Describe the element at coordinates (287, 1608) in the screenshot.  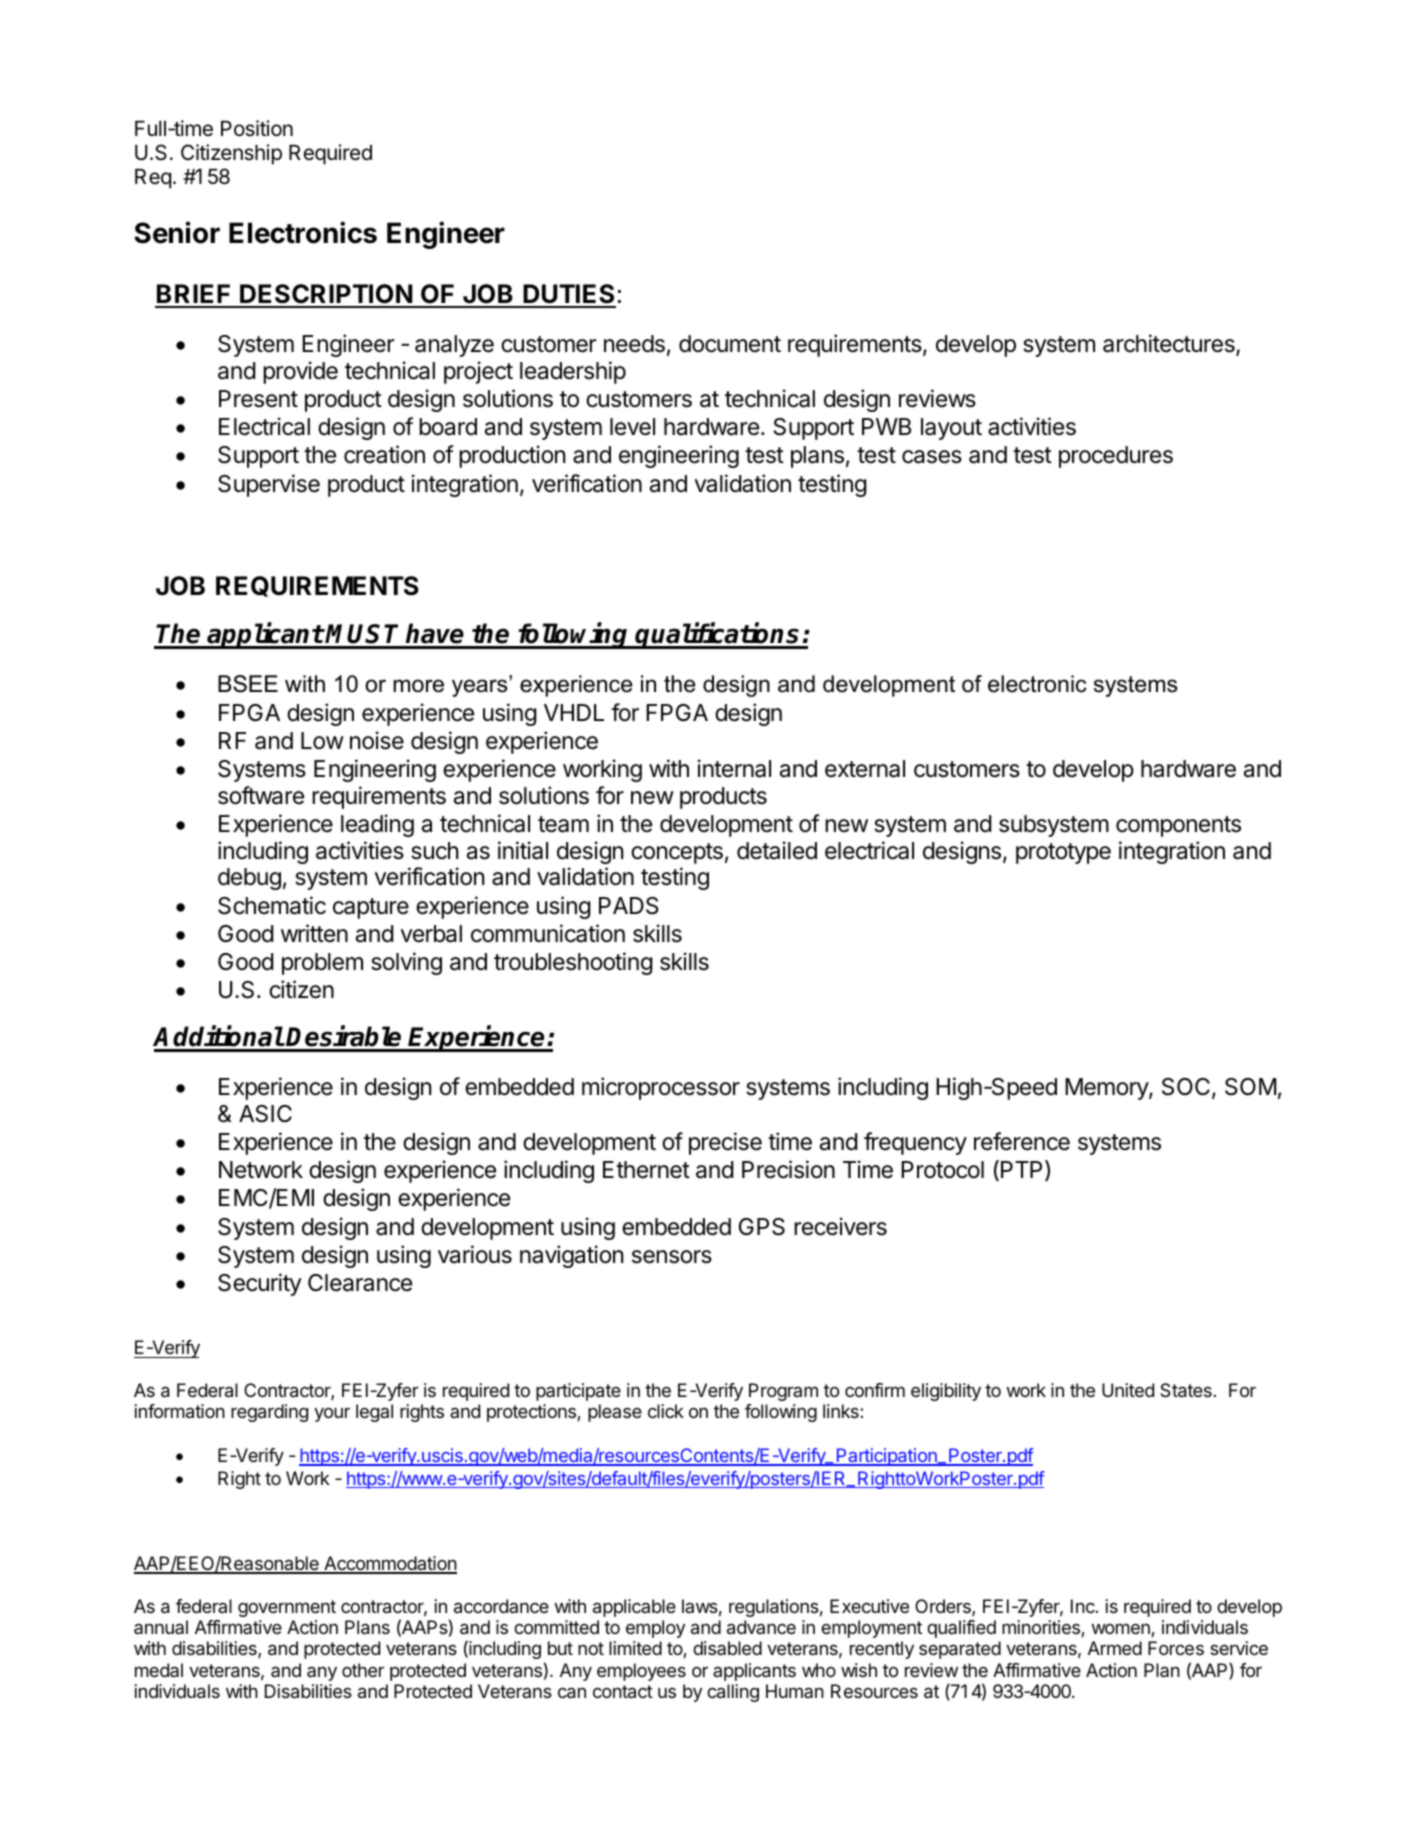
I see `government` at that location.
